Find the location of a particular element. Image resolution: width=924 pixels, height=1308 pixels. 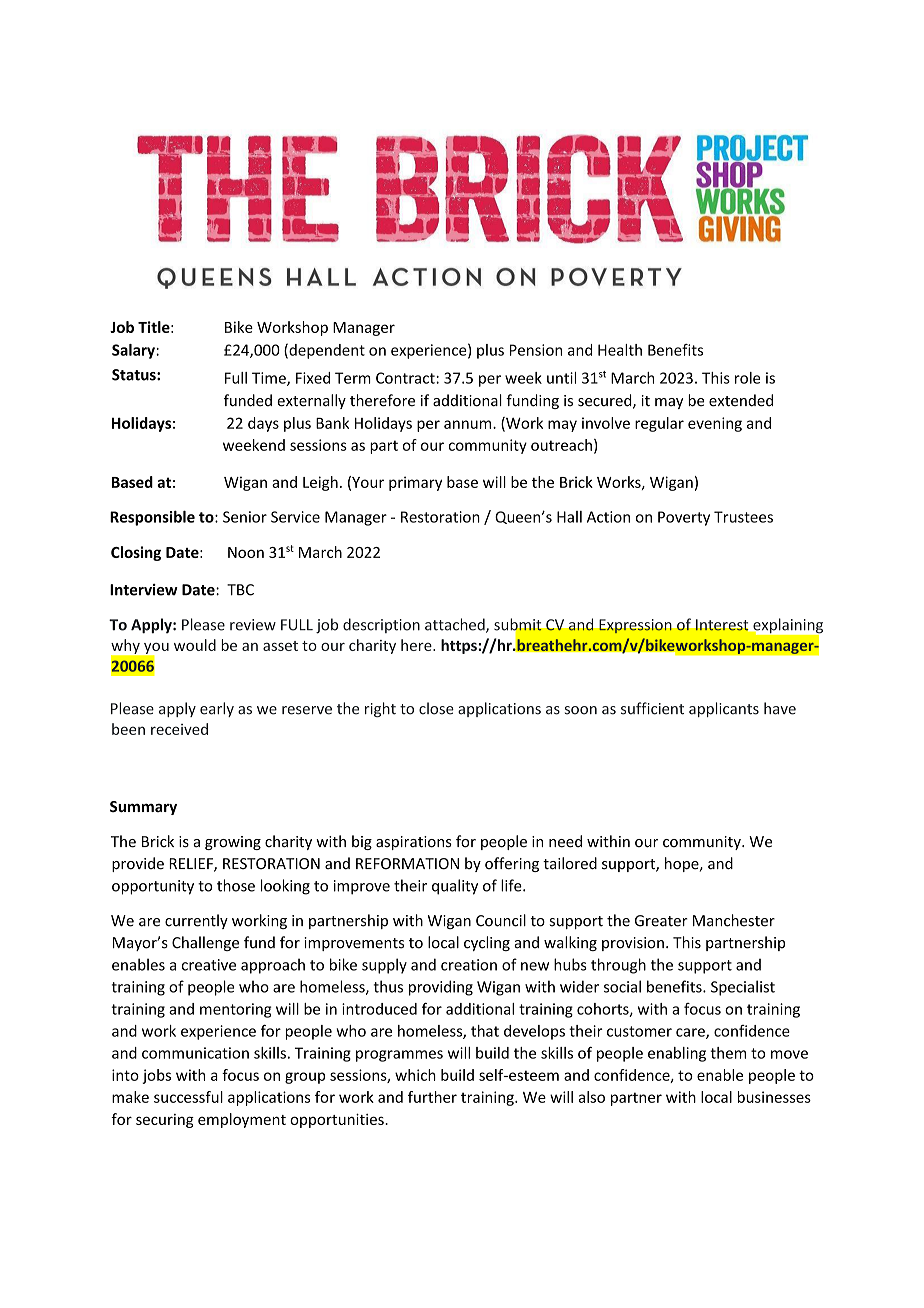

close is located at coordinates (436, 708).
